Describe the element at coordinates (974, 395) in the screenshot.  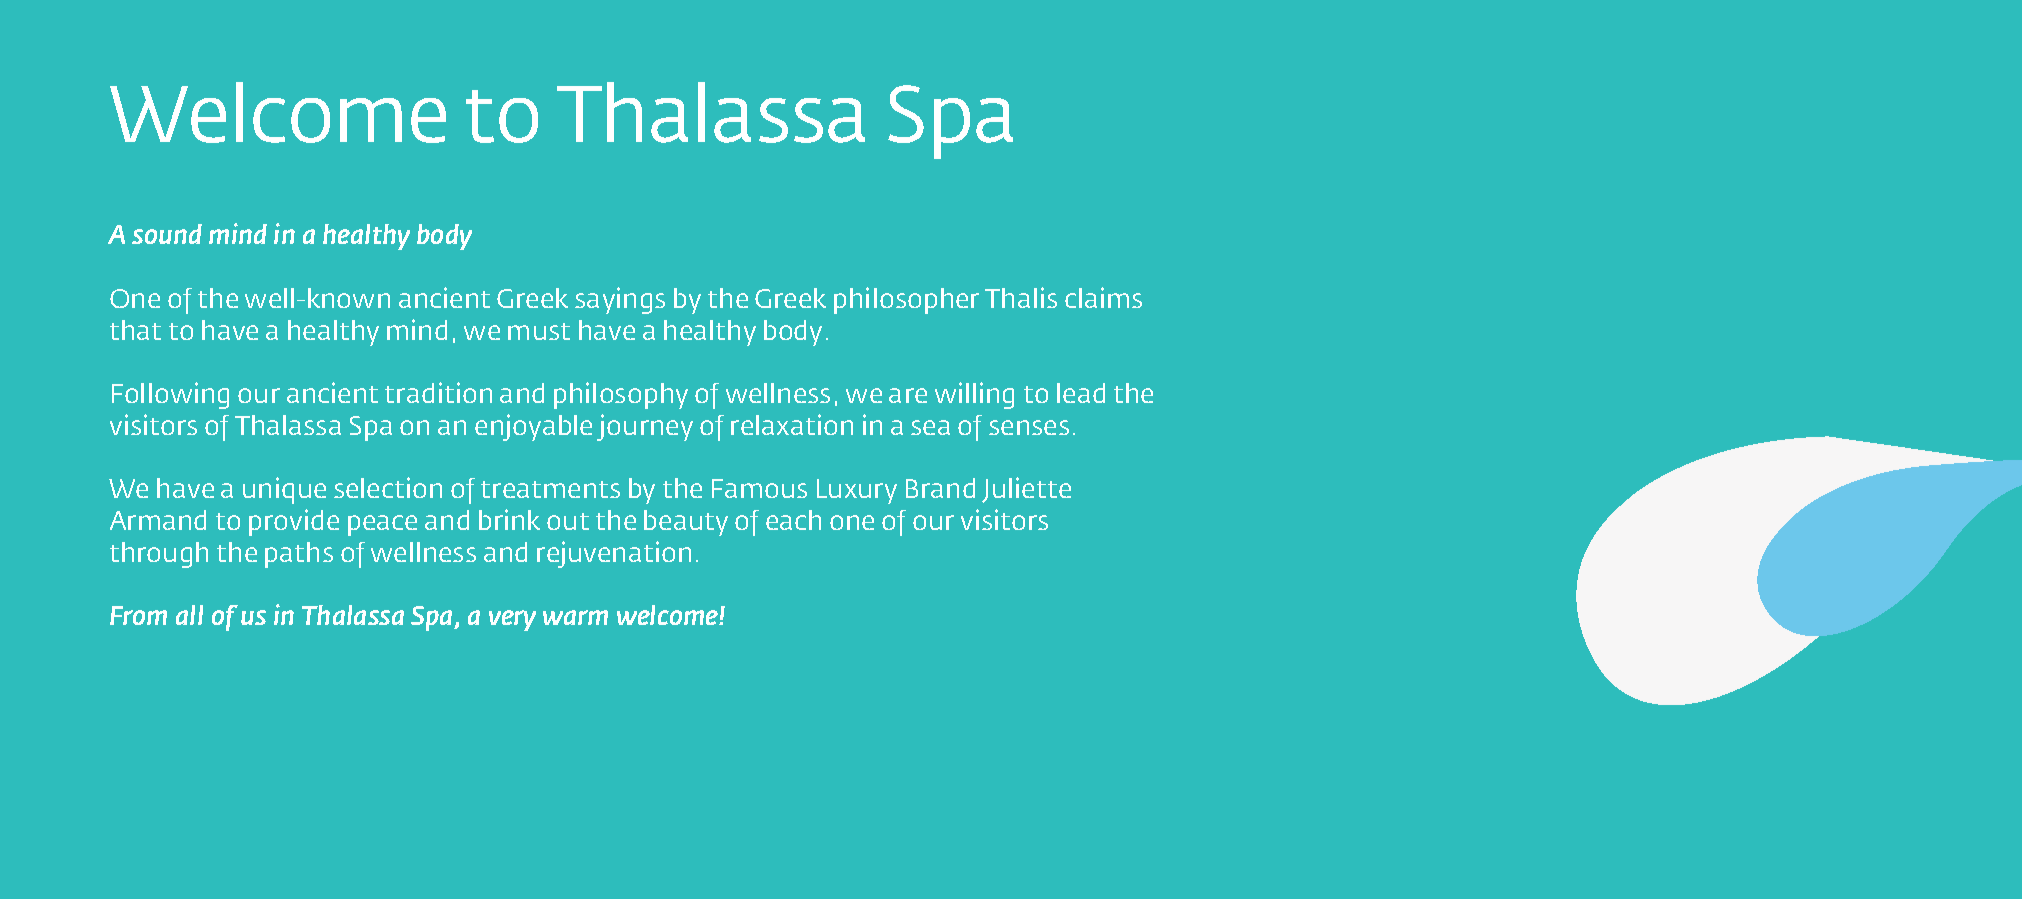
I see `willing` at that location.
